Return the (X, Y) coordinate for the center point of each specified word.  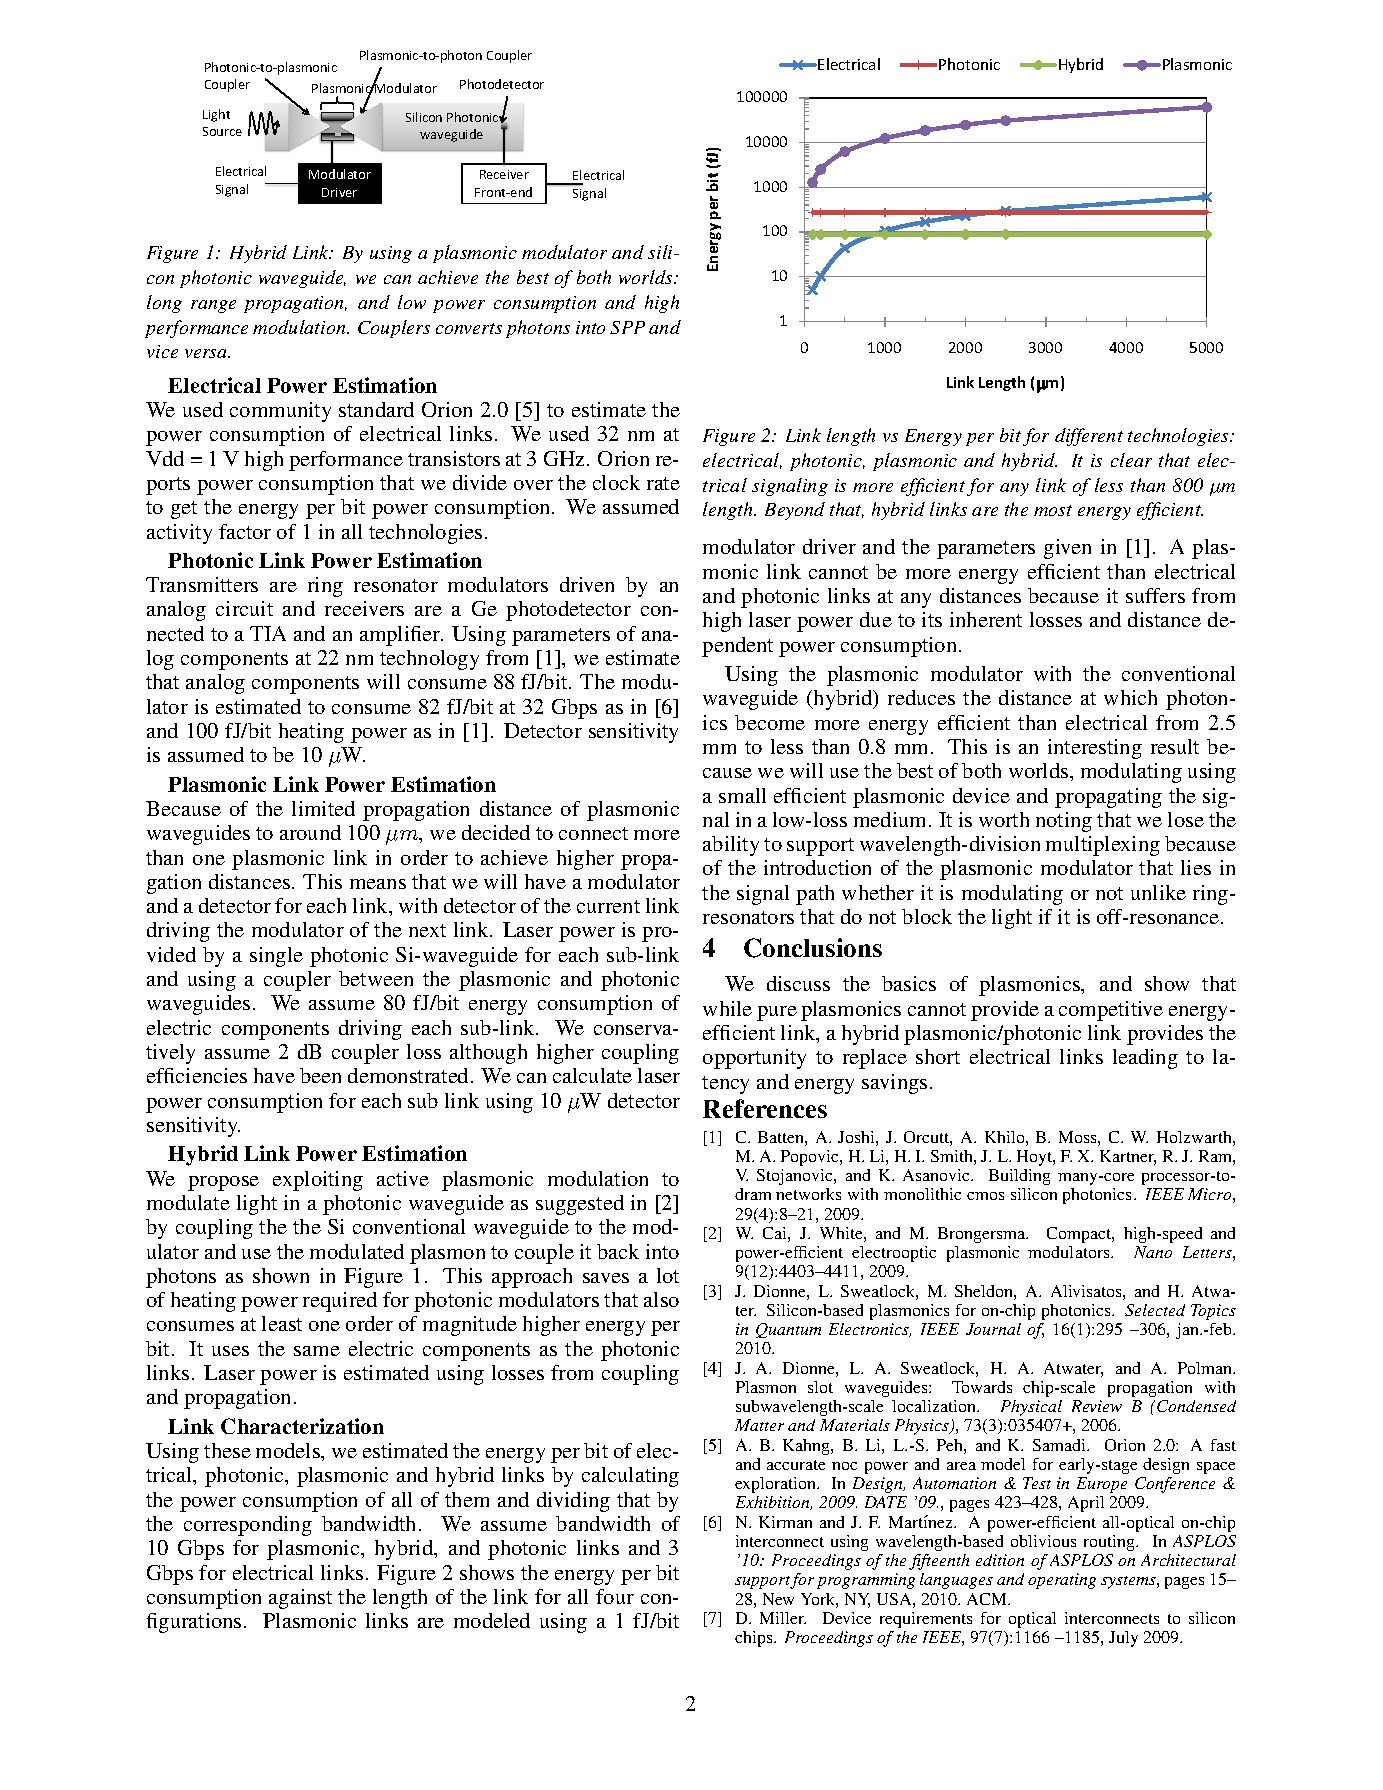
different (1089, 437)
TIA (268, 633)
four (615, 1596)
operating (1062, 1581)
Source (222, 131)
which (1130, 697)
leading (1145, 1059)
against (300, 1599)
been (320, 1075)
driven (587, 584)
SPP (627, 327)
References (765, 1108)
